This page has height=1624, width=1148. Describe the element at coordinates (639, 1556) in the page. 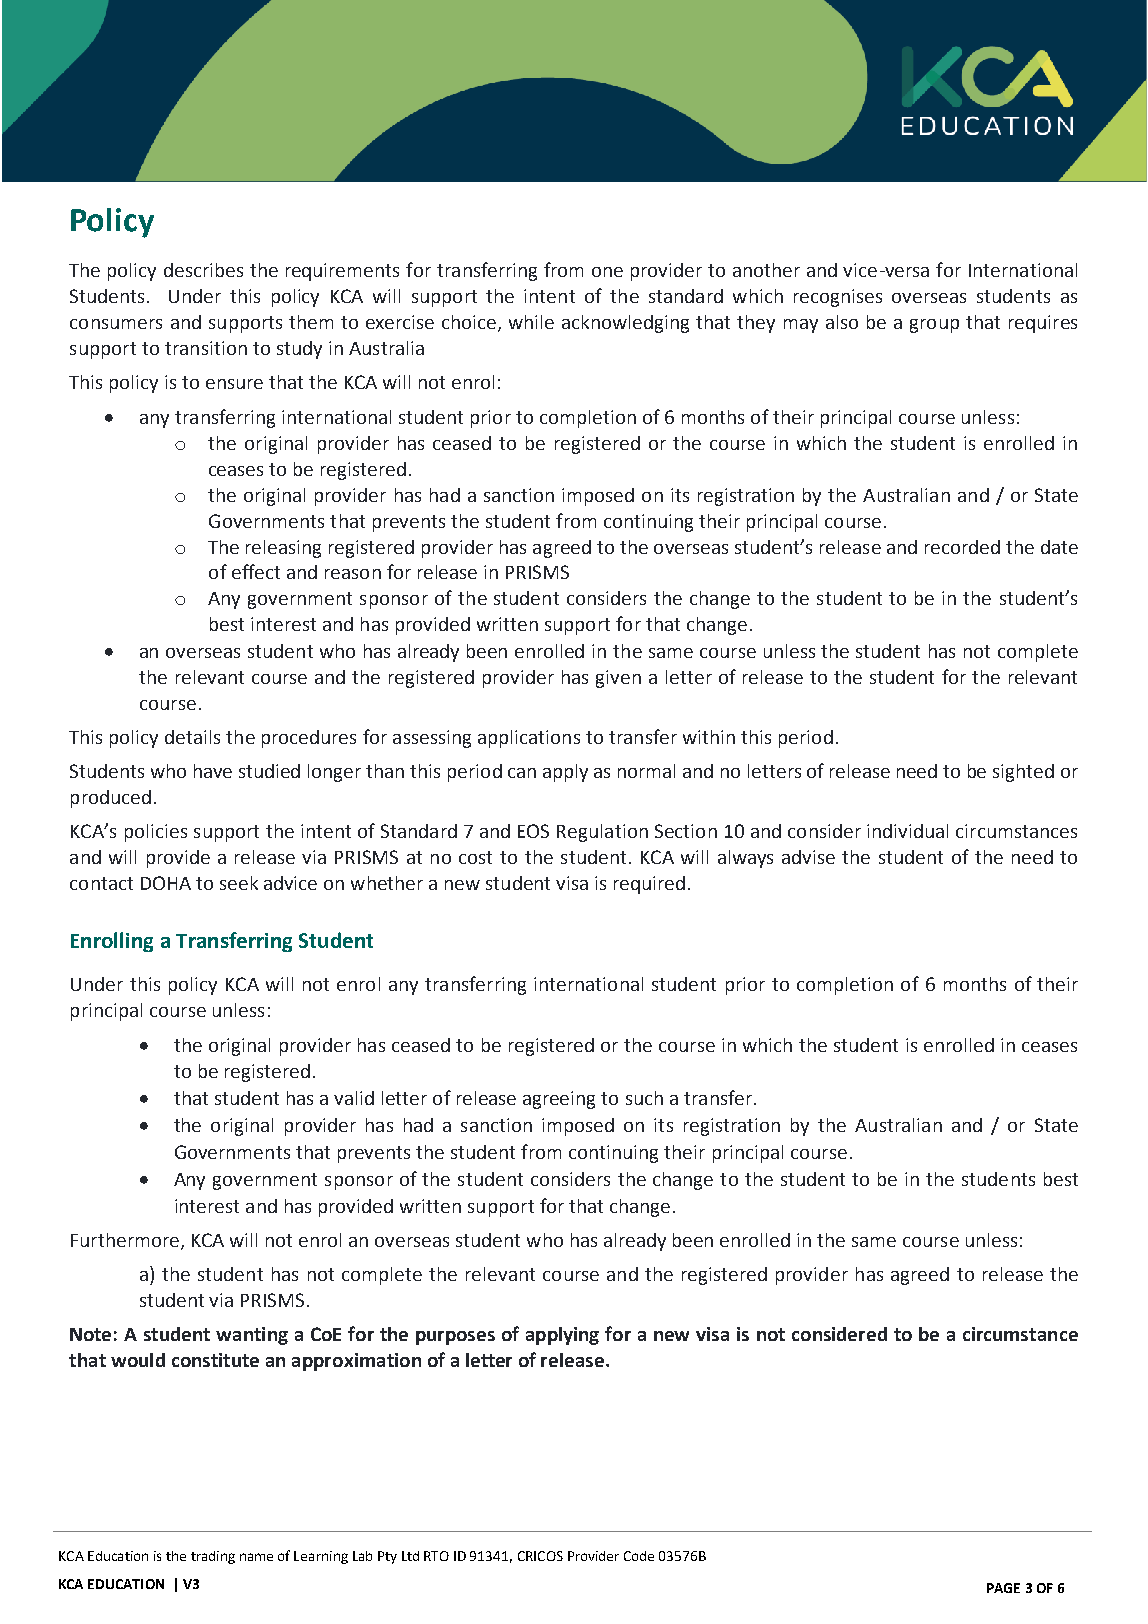

I see `Code` at that location.
